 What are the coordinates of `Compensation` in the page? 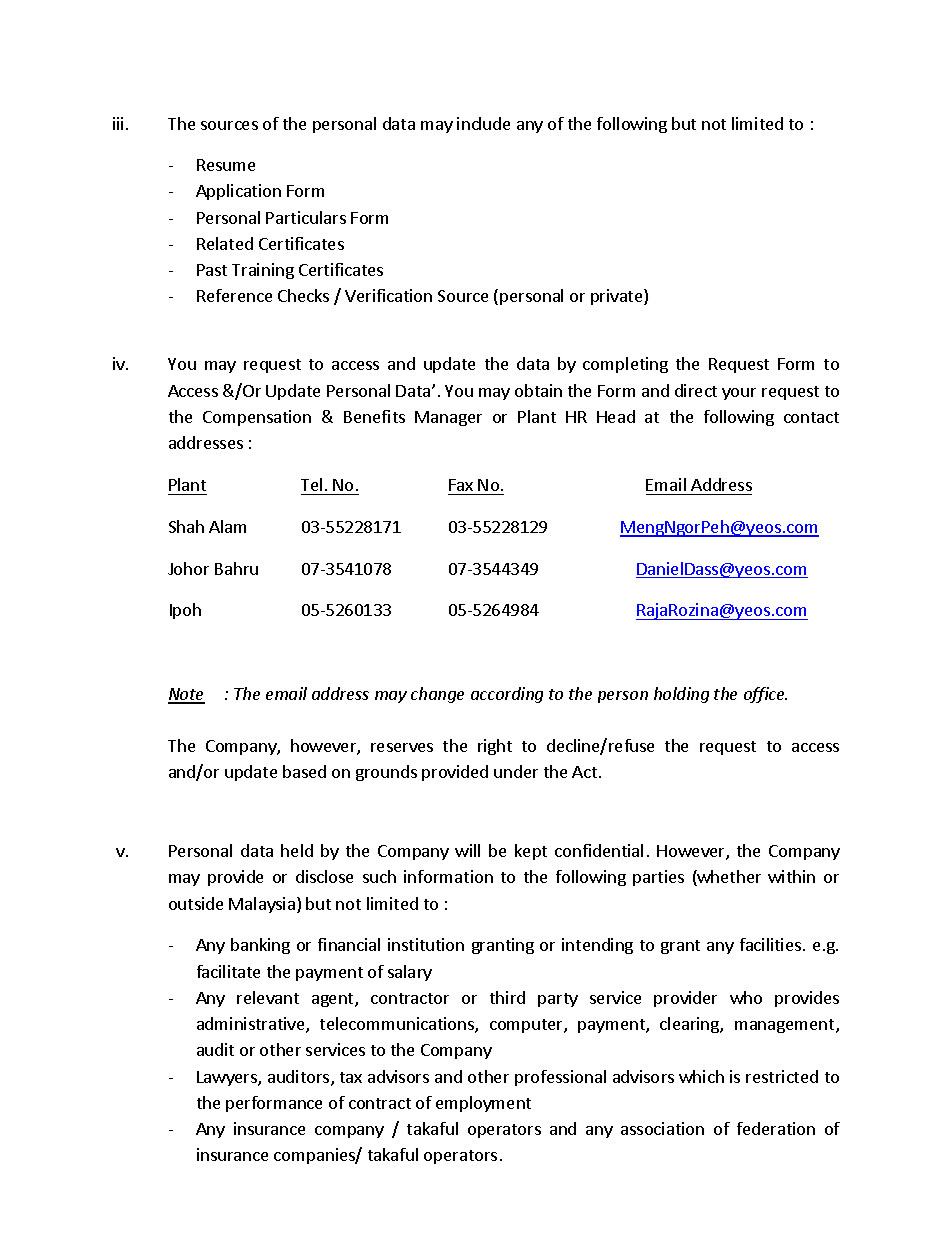 It's located at (257, 418).
